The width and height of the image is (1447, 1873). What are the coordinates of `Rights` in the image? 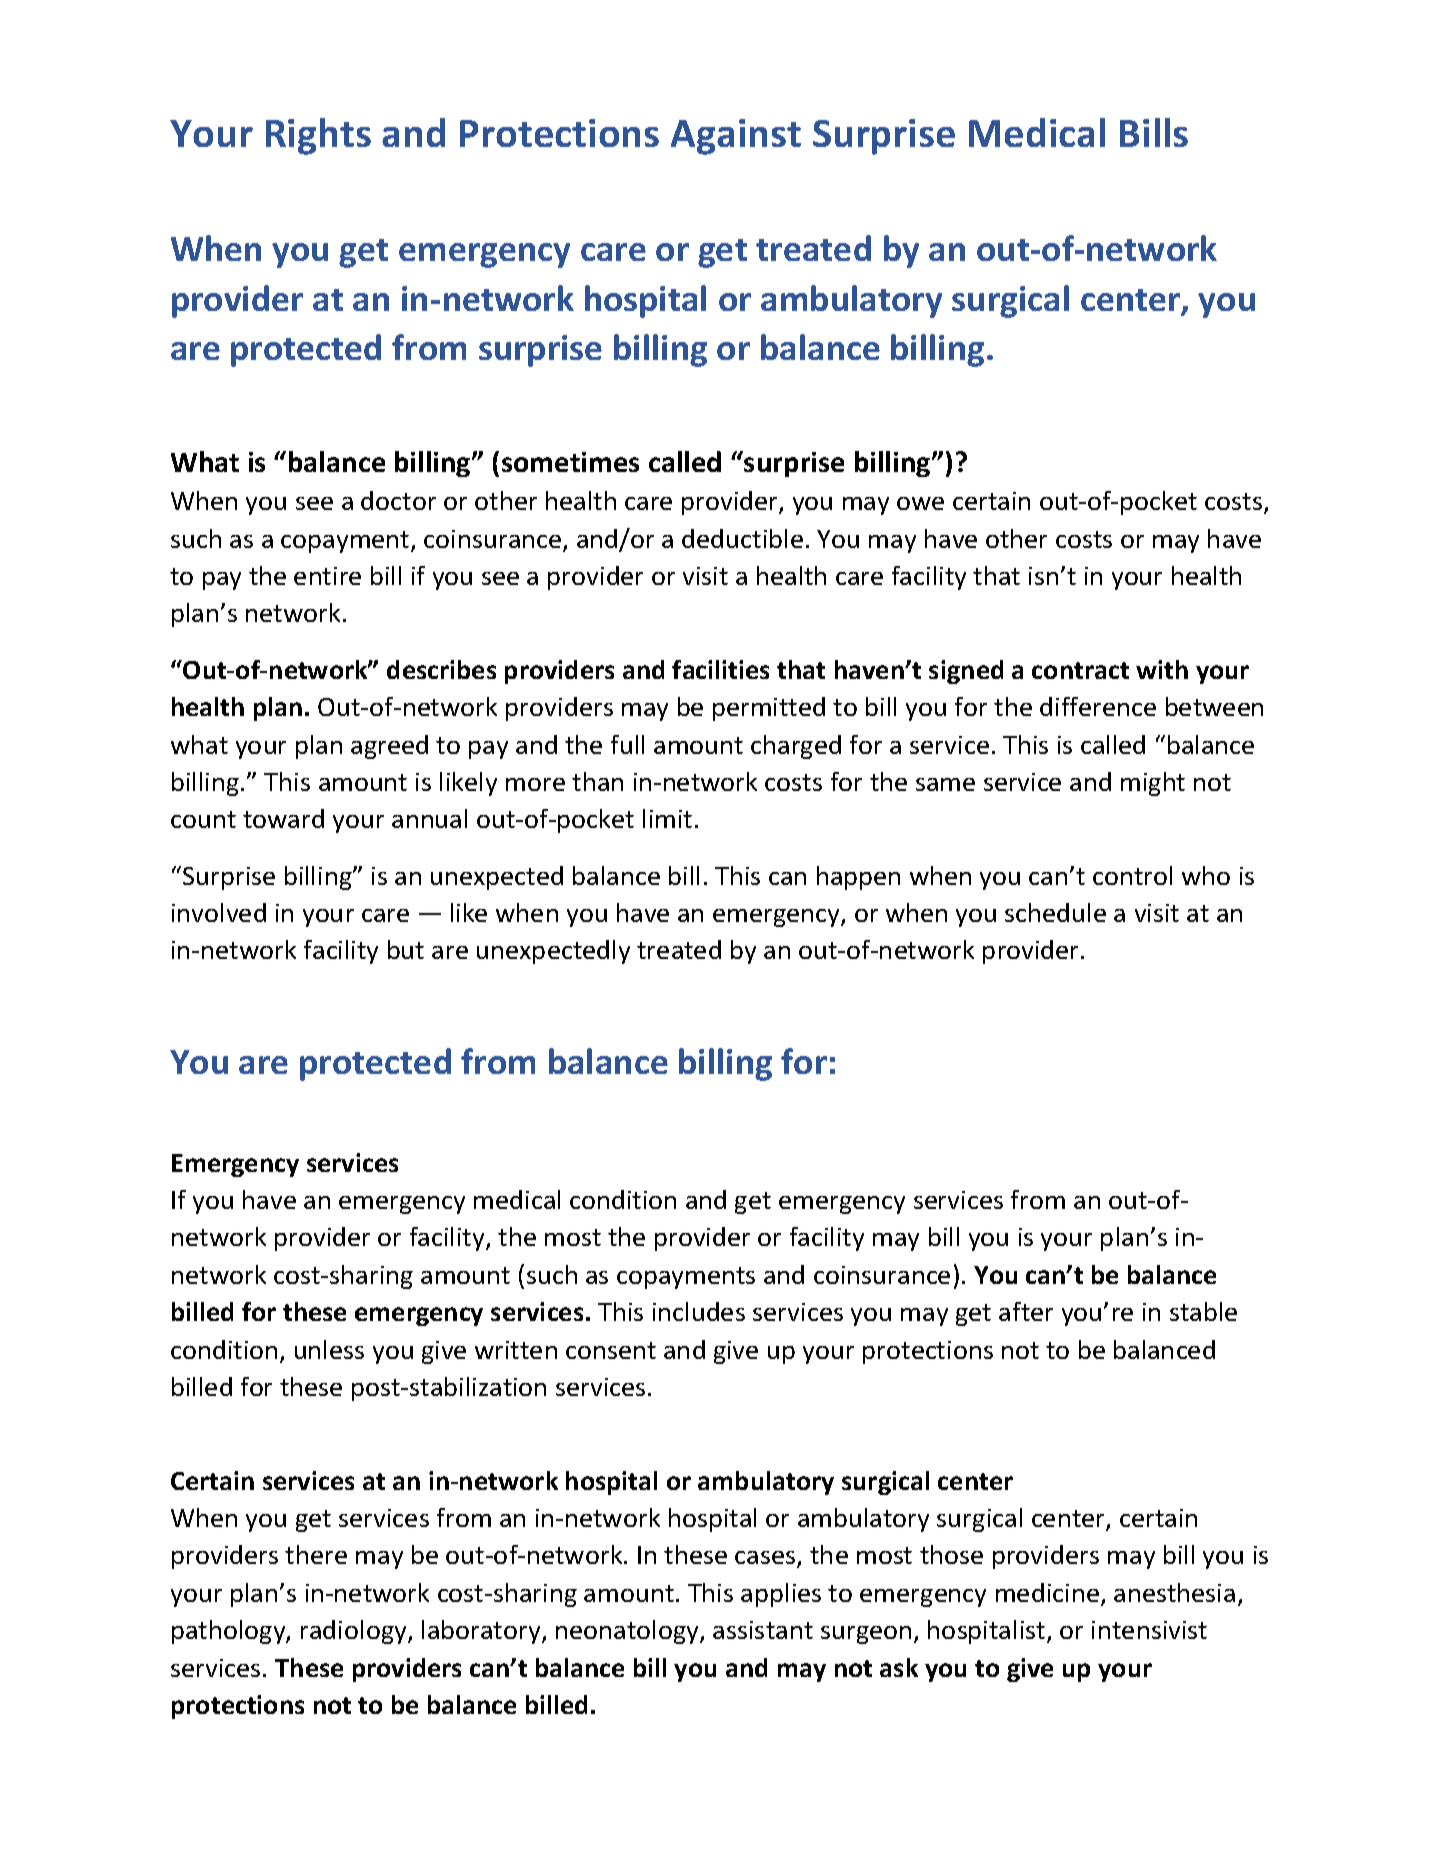 It's located at (318, 136).
